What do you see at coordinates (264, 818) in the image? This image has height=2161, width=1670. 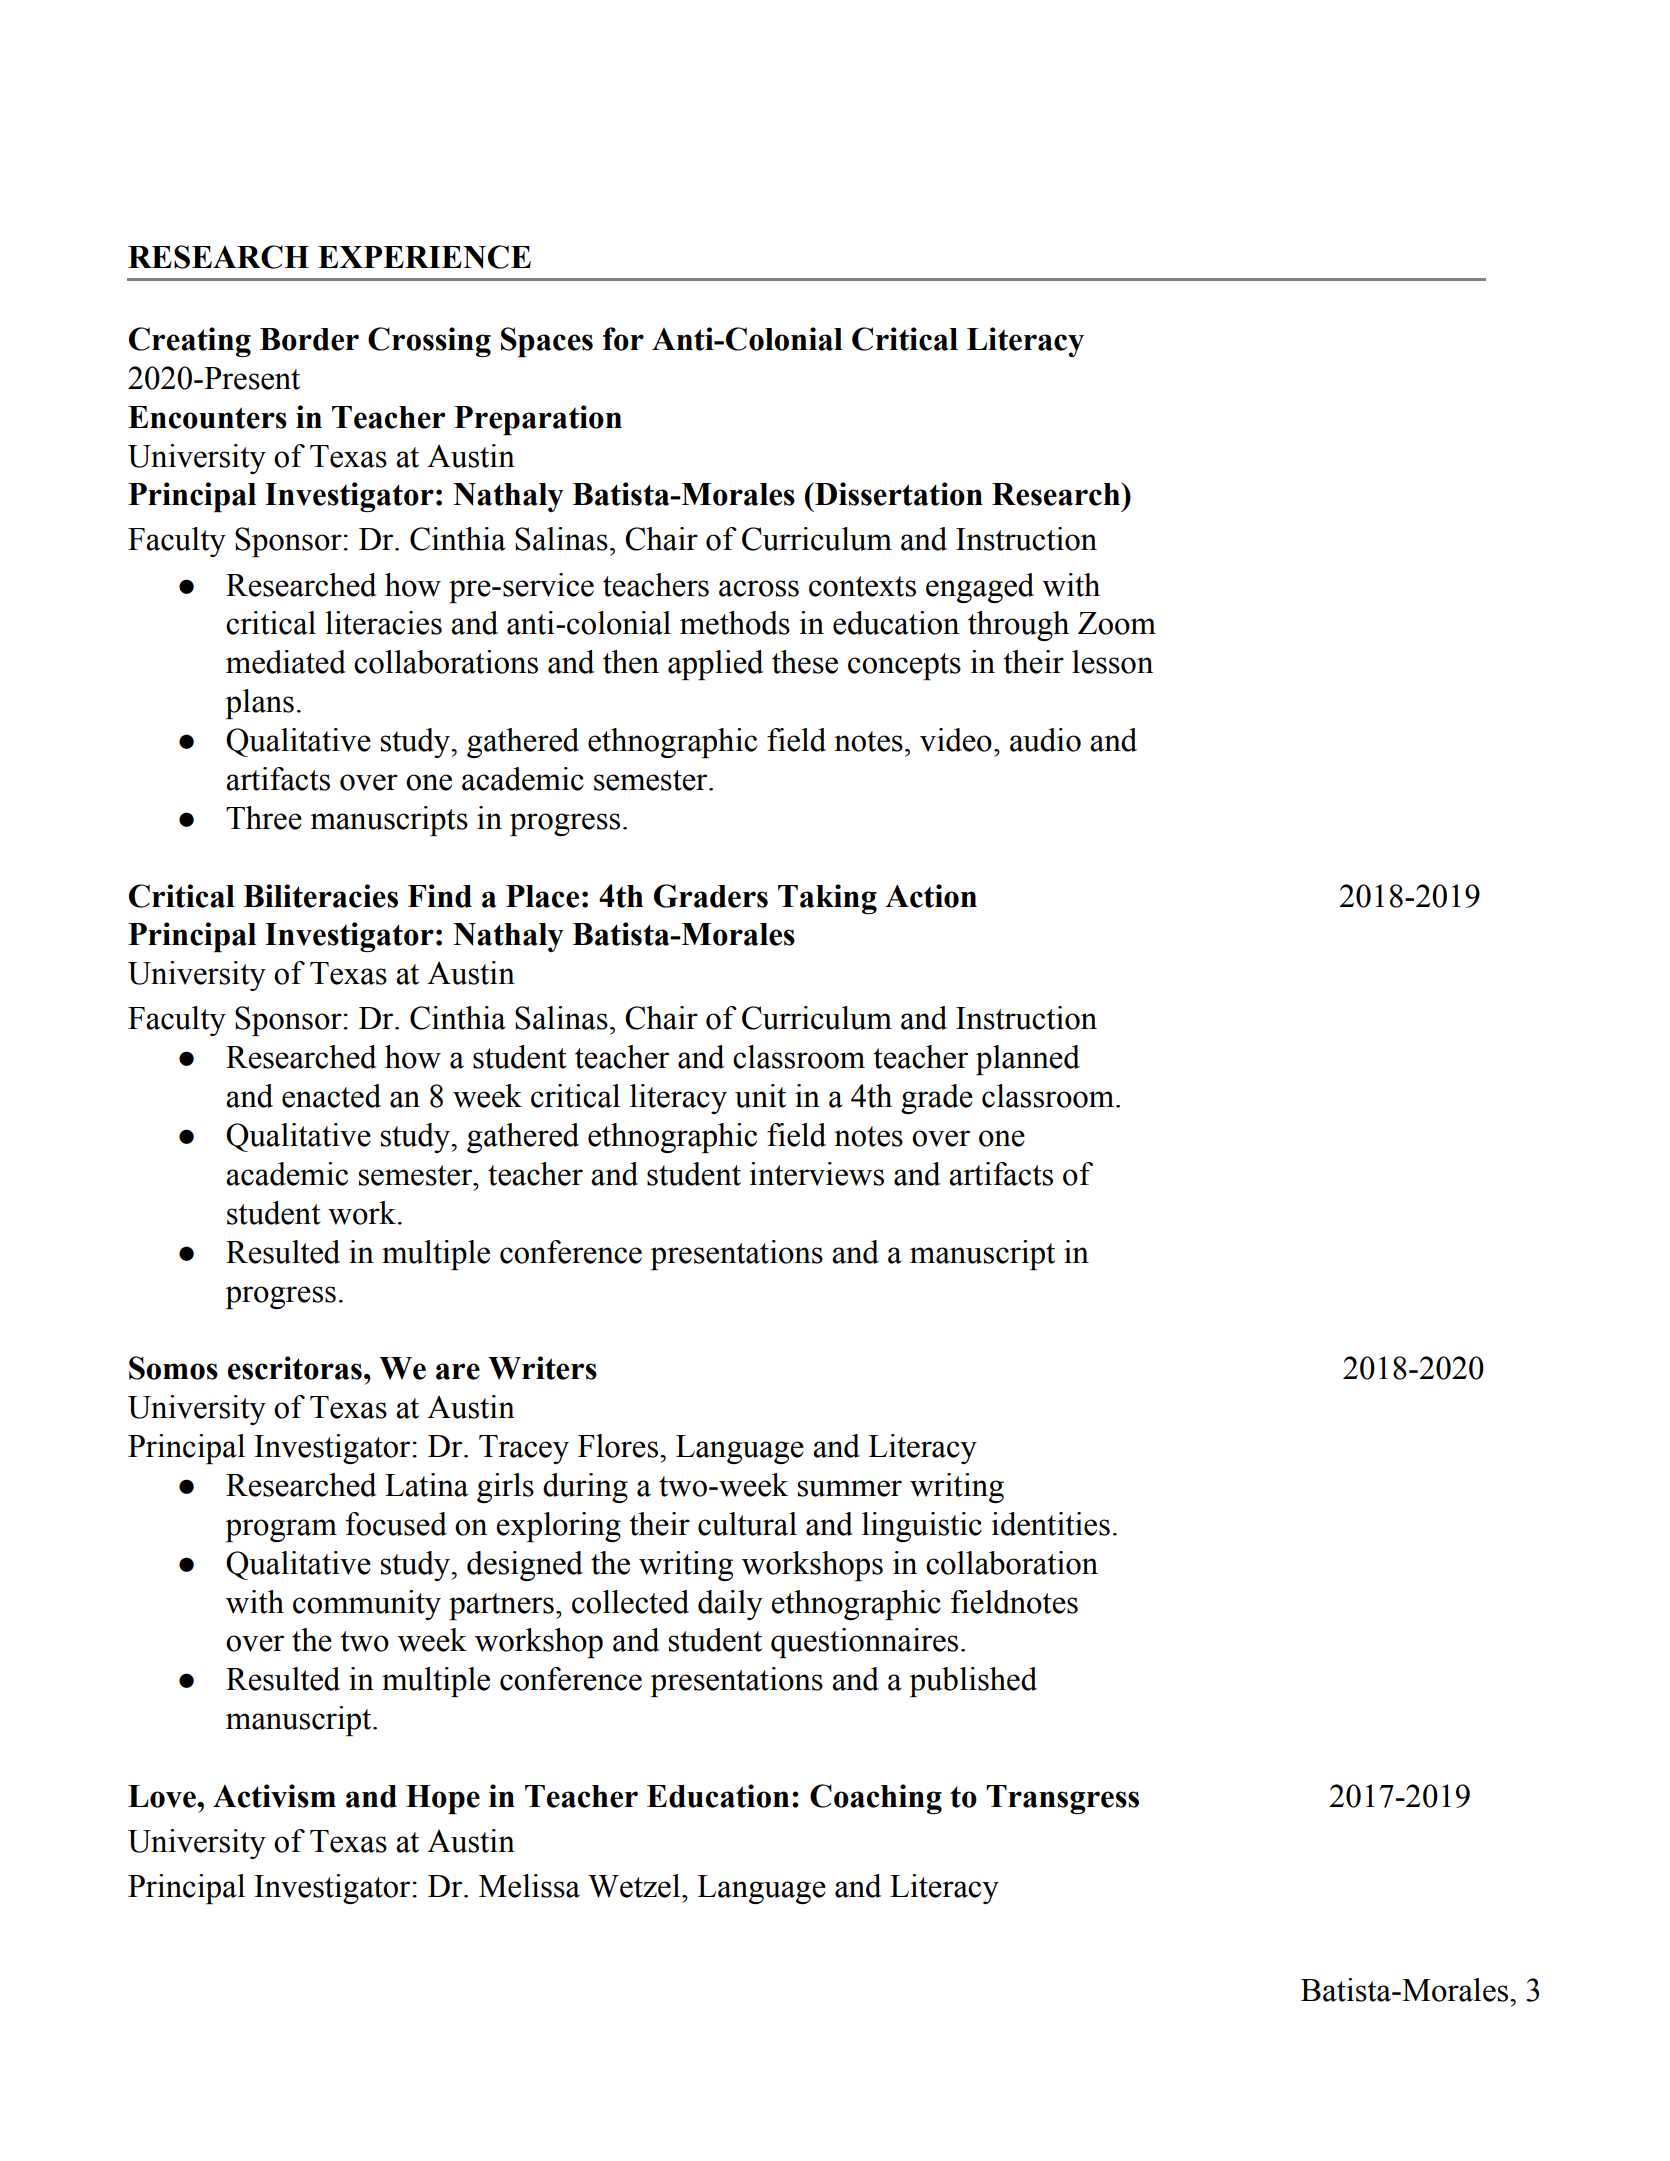 I see `Three` at bounding box center [264, 818].
